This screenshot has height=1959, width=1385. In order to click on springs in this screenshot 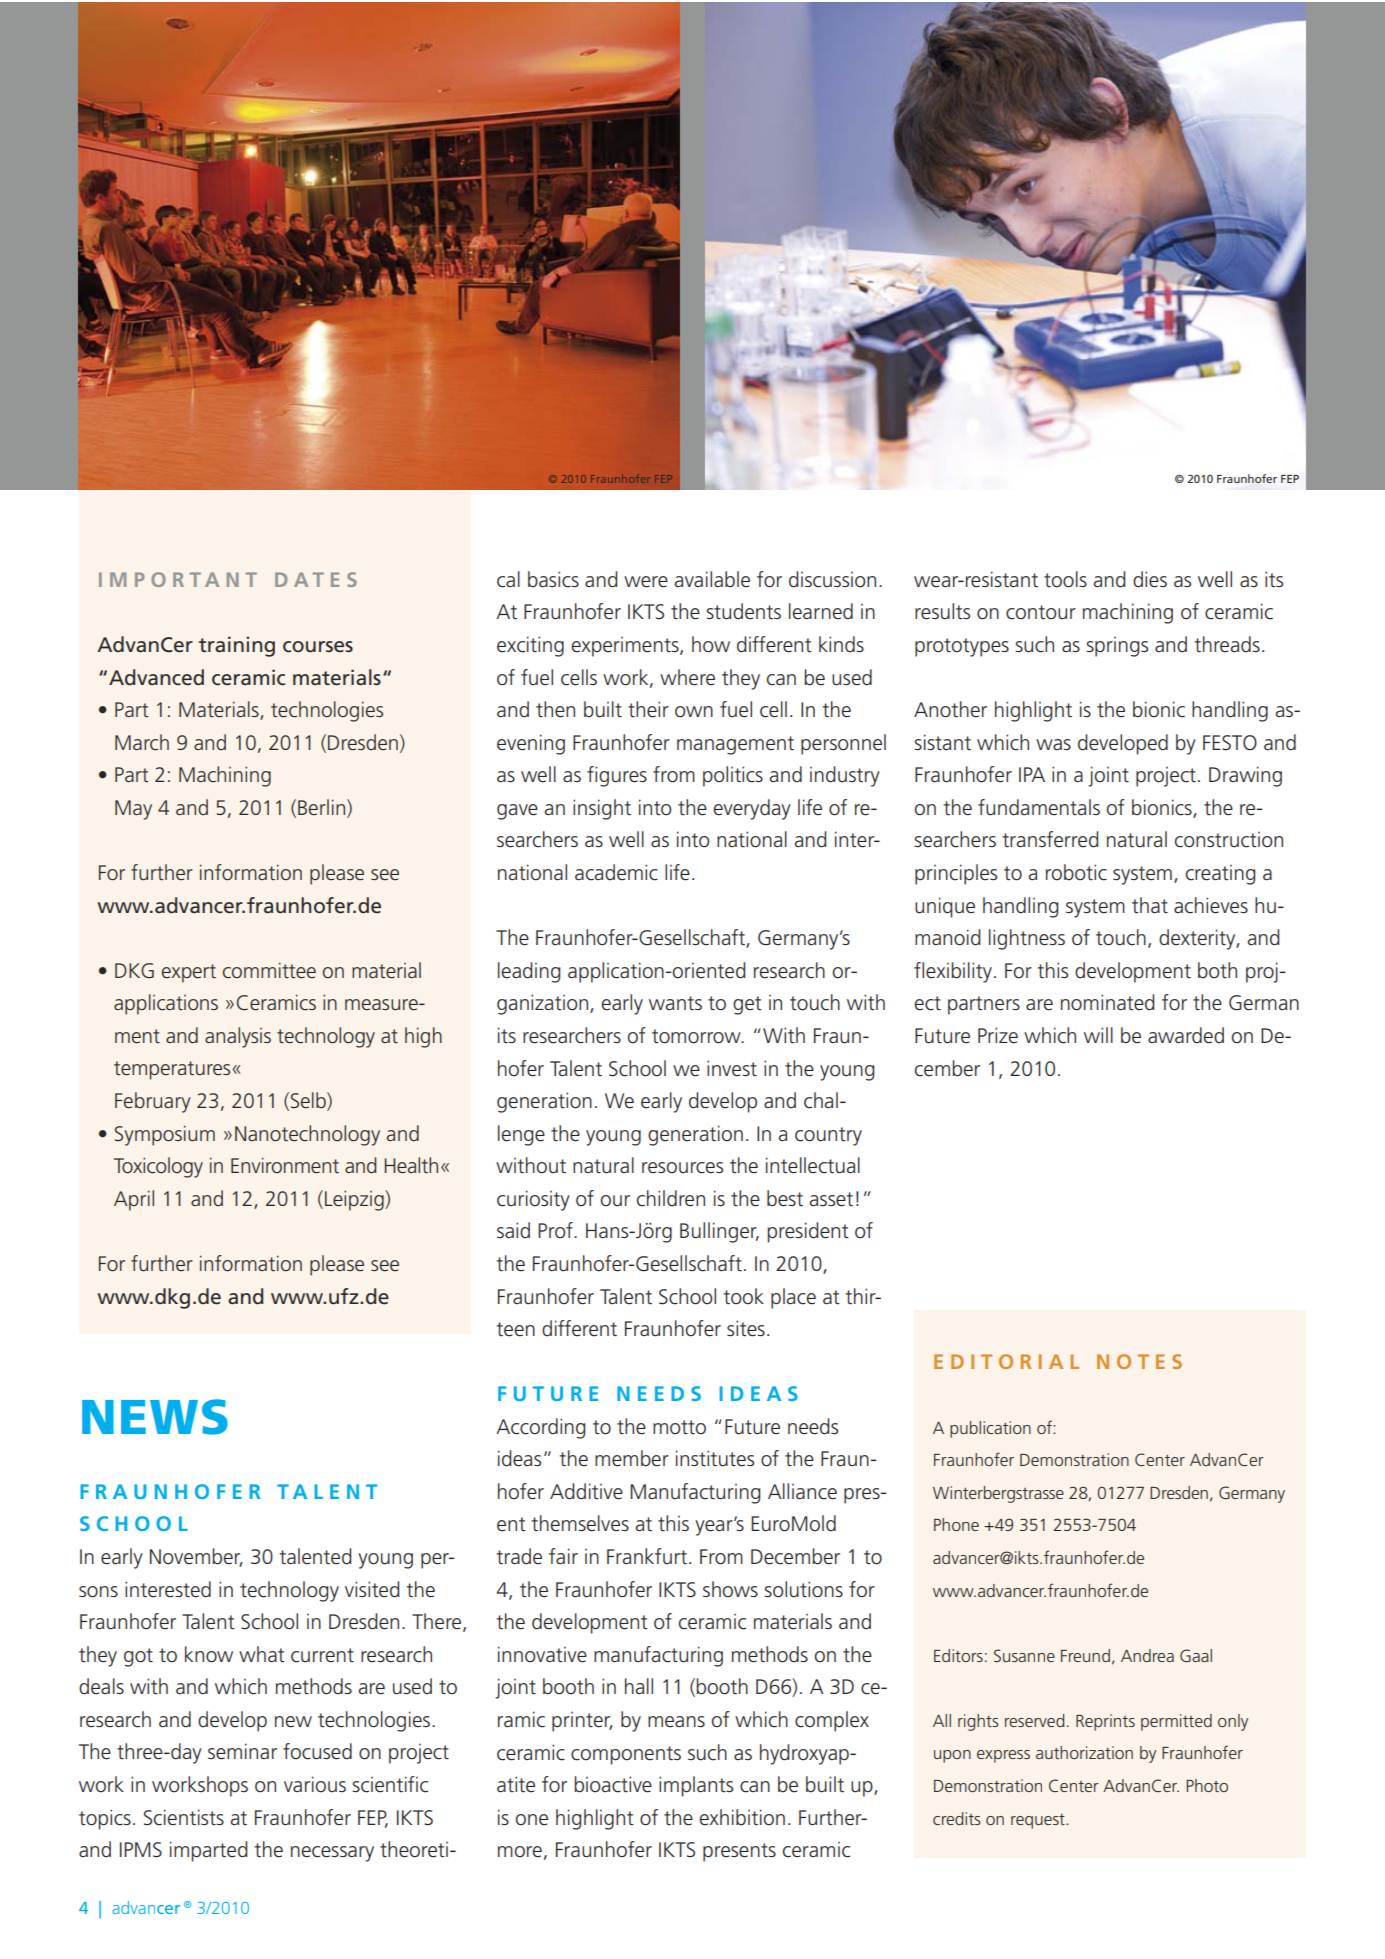, I will do `click(1117, 647)`.
